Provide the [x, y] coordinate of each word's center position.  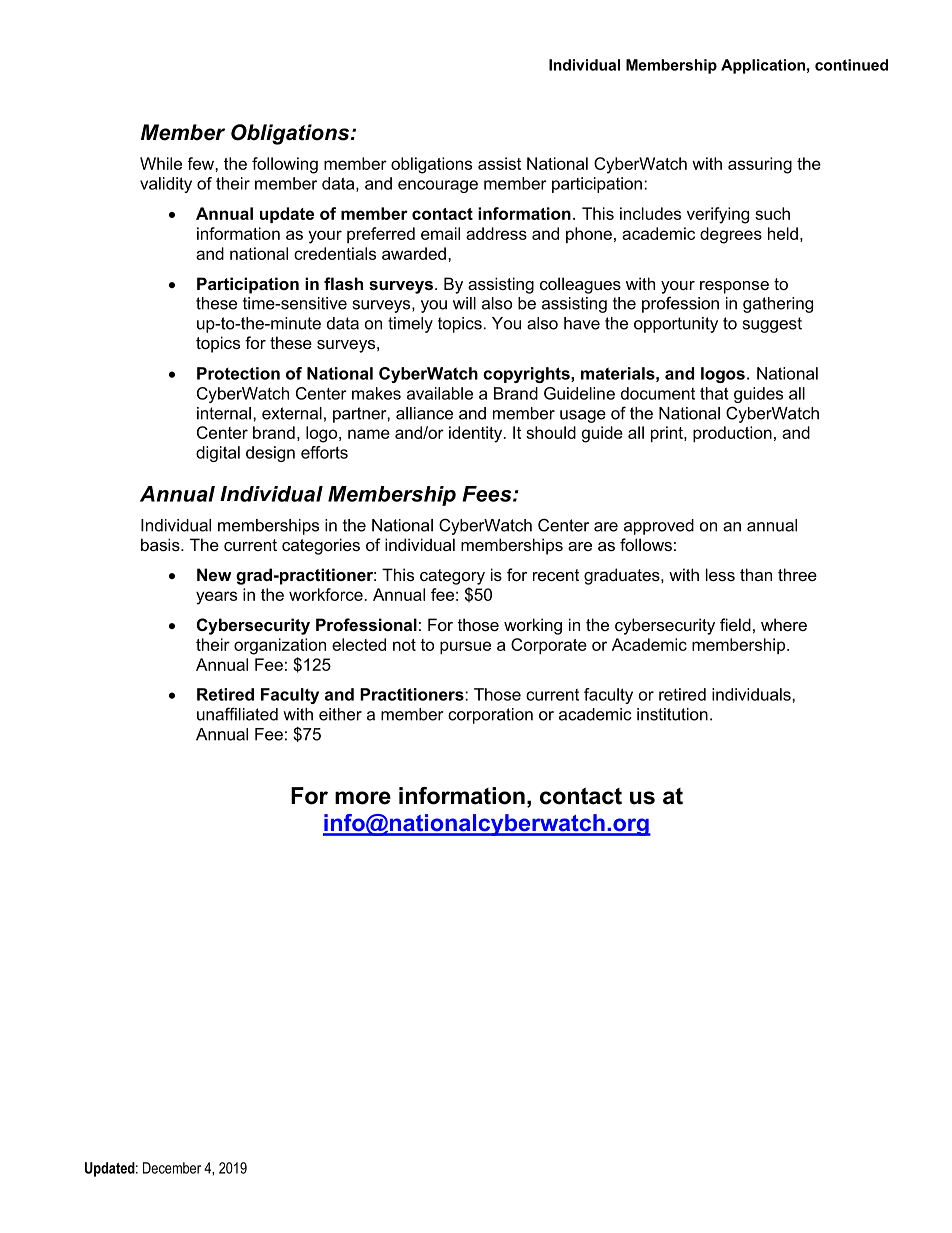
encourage [438, 186]
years [216, 598]
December [172, 1168]
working [533, 626]
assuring [760, 165]
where [784, 624]
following [285, 165]
